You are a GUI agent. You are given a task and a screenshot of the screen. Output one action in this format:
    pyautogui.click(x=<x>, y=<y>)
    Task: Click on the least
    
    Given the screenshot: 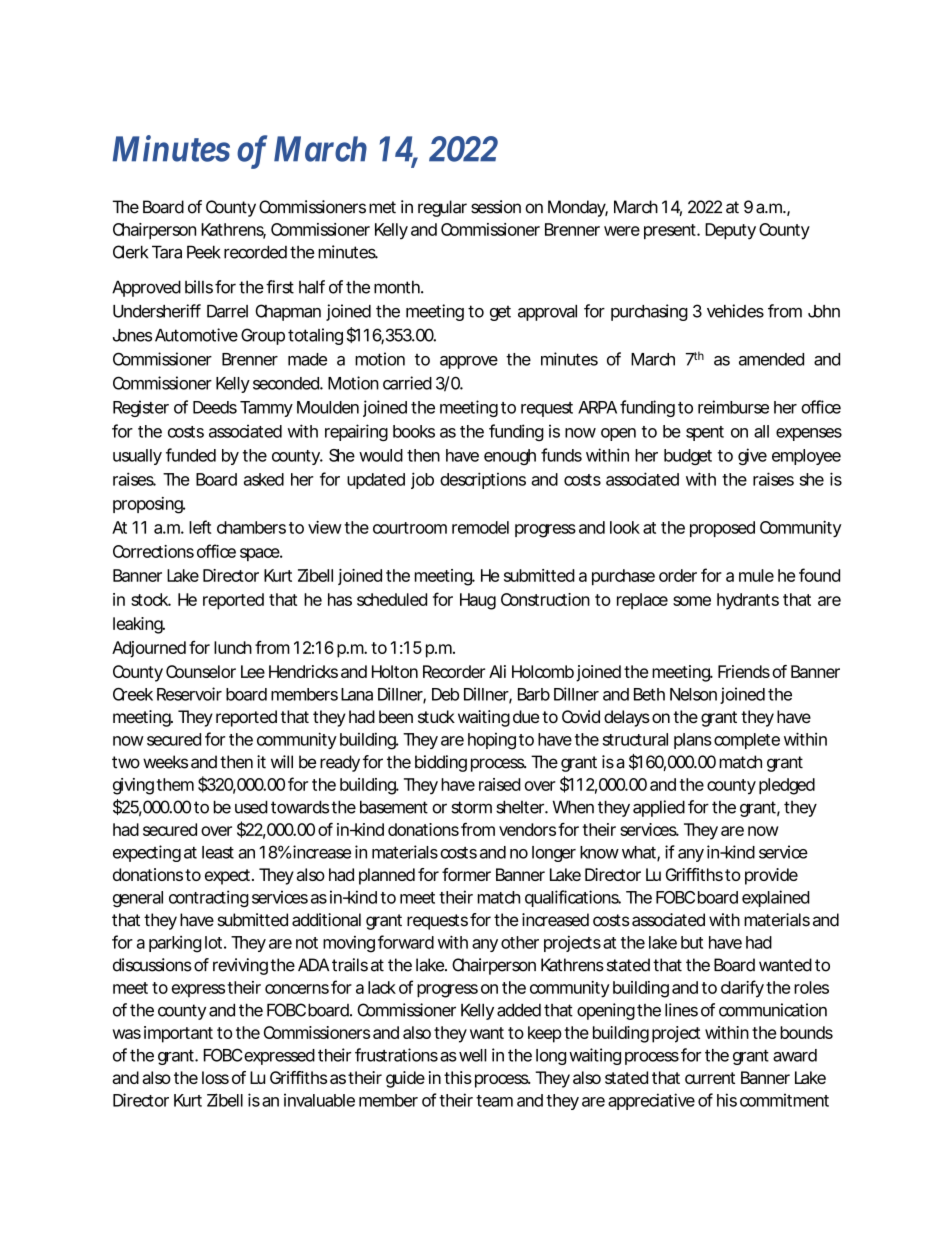 What is the action you would take?
    pyautogui.click(x=218, y=852)
